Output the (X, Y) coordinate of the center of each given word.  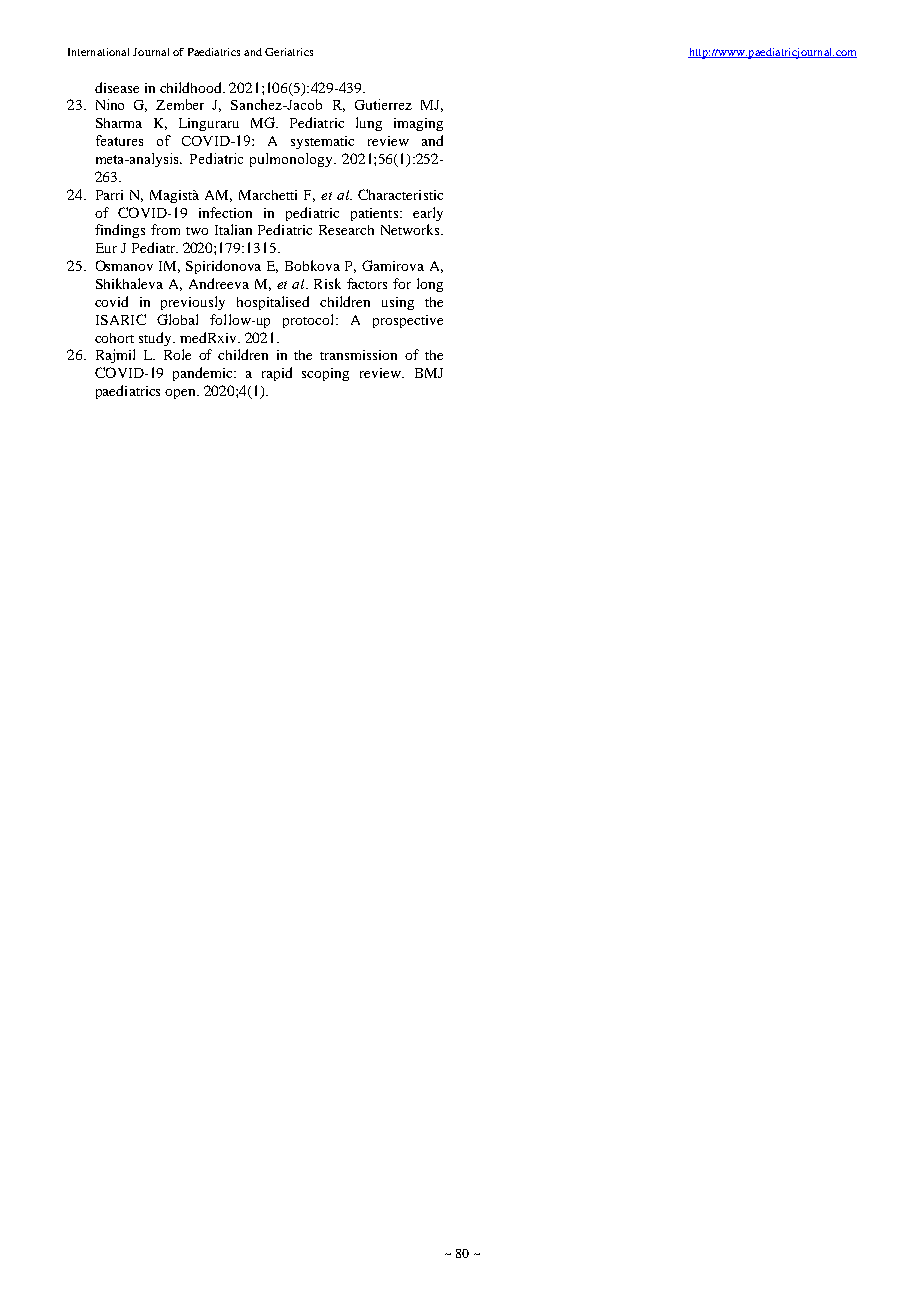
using (398, 303)
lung (369, 124)
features (119, 140)
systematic (322, 142)
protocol (310, 321)
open (181, 394)
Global (177, 319)
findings (120, 231)
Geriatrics (289, 52)
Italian (233, 229)
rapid (277, 374)
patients (374, 214)
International (98, 52)
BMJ (429, 373)
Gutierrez (383, 104)
